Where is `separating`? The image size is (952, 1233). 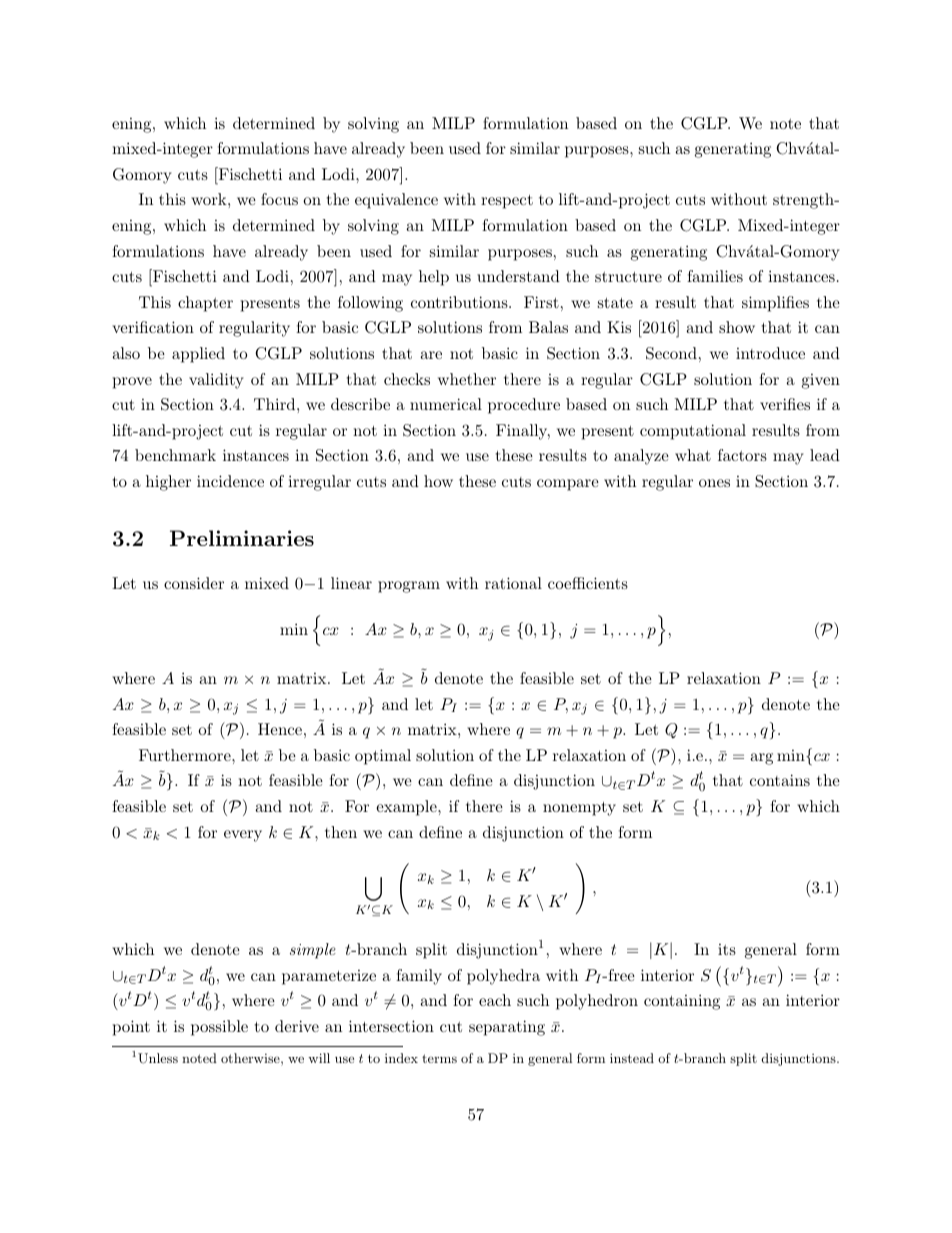
separating is located at coordinates (507, 1028).
